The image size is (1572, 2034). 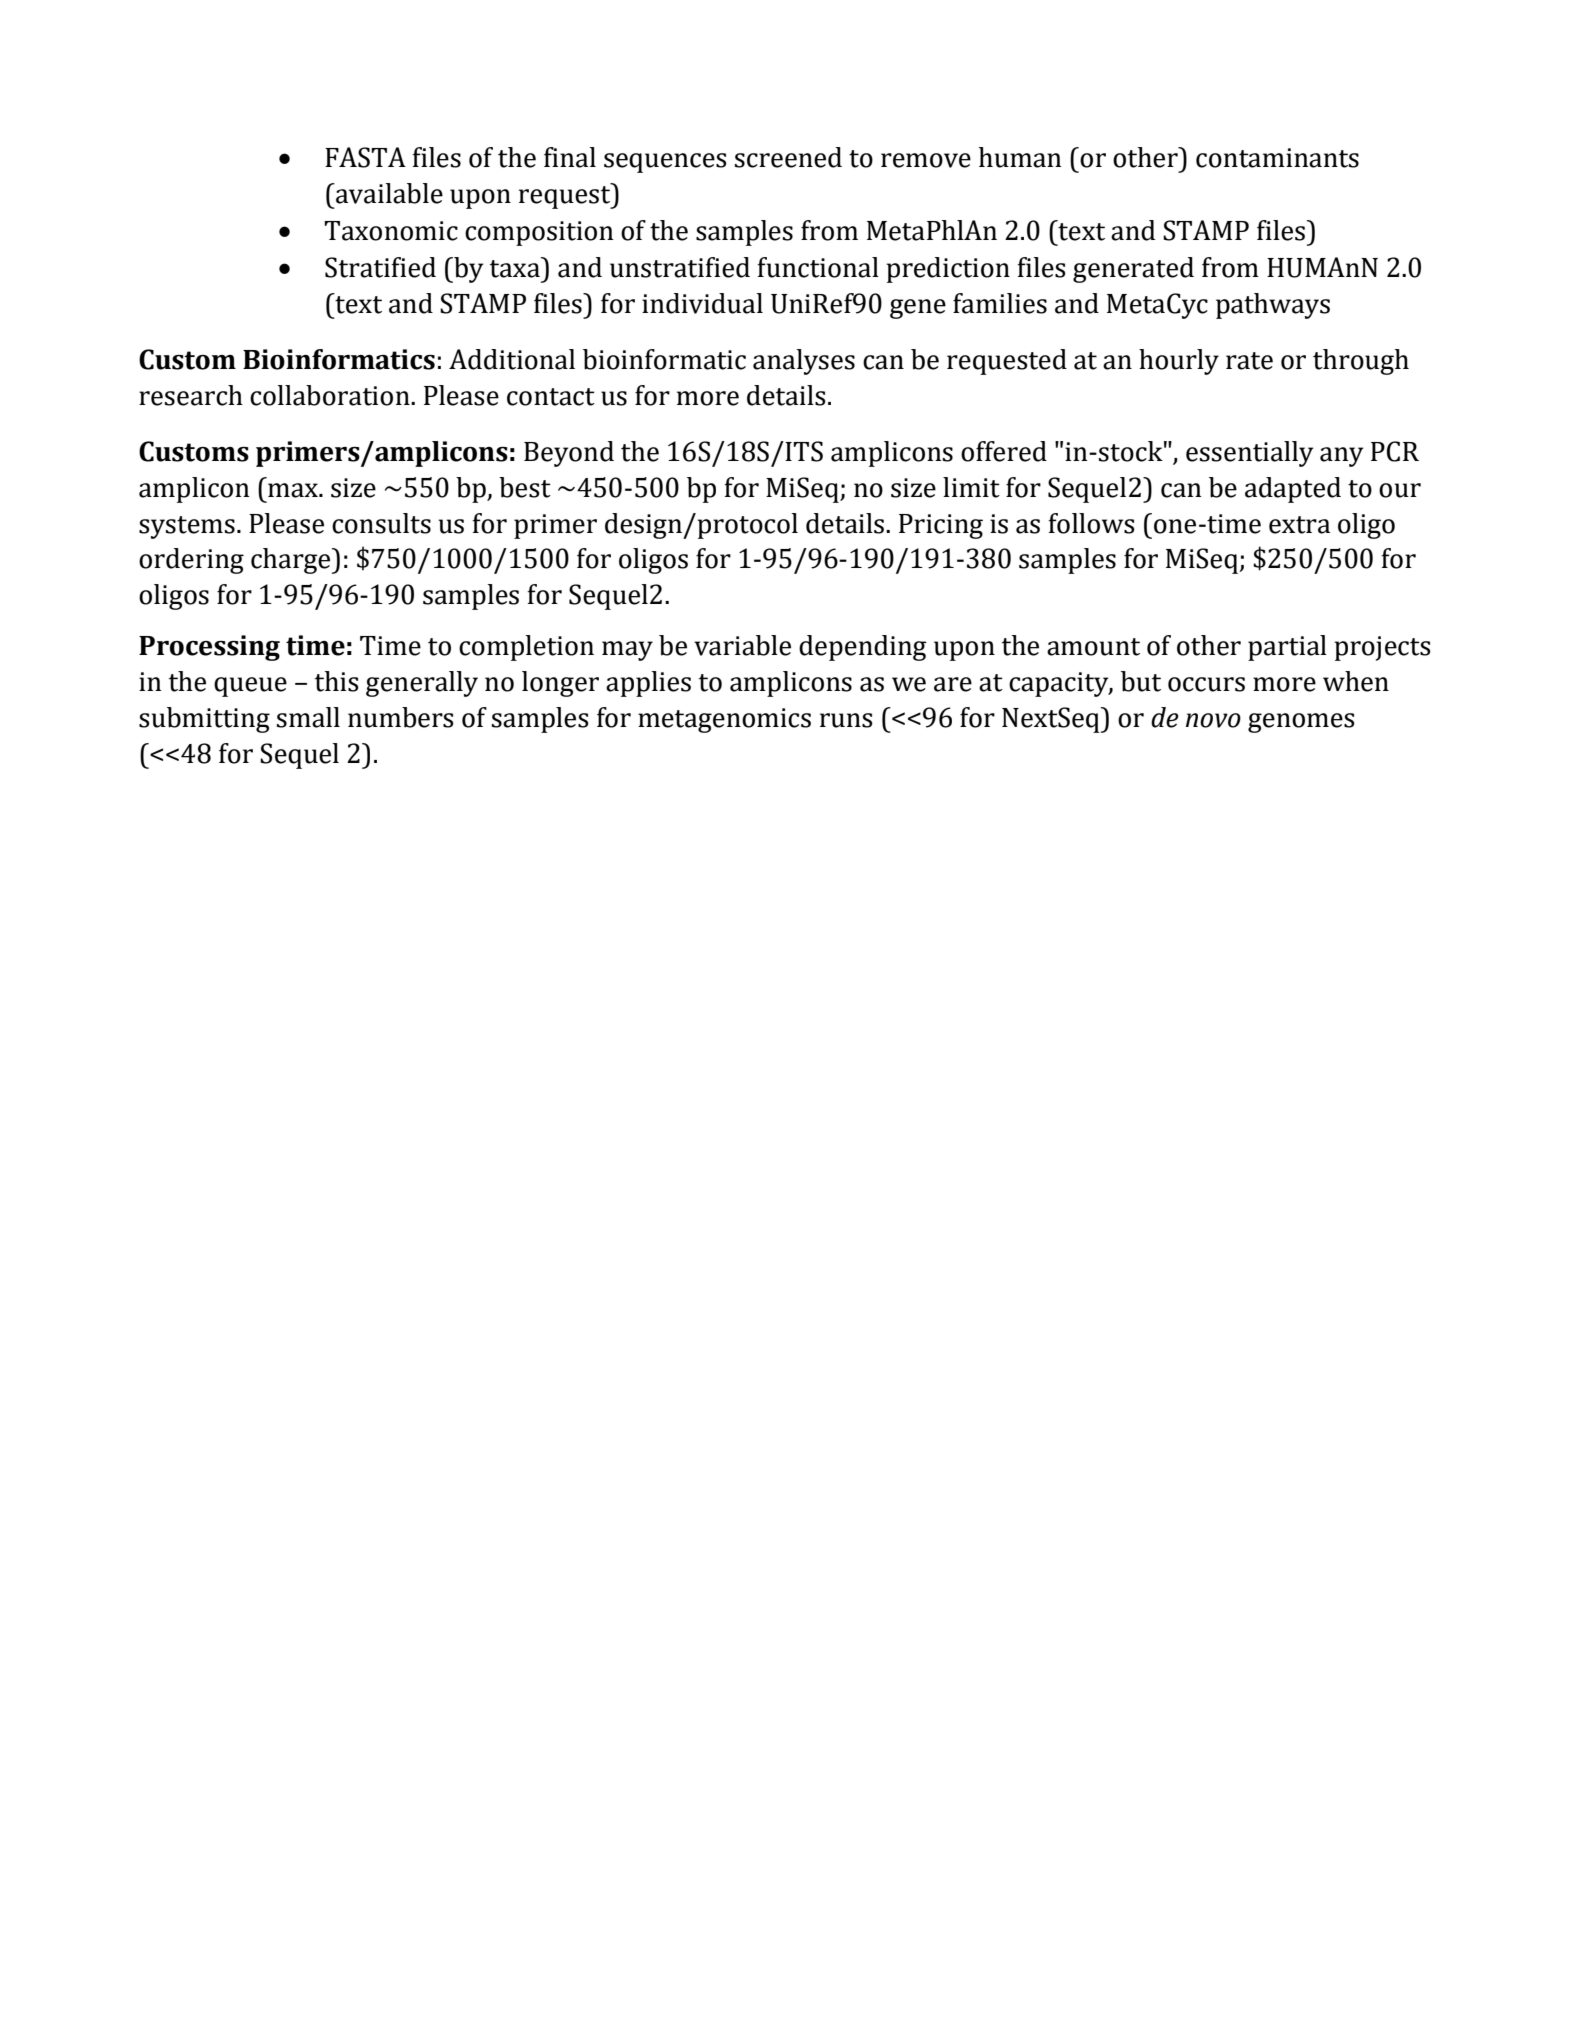 I want to click on runs, so click(x=846, y=720).
